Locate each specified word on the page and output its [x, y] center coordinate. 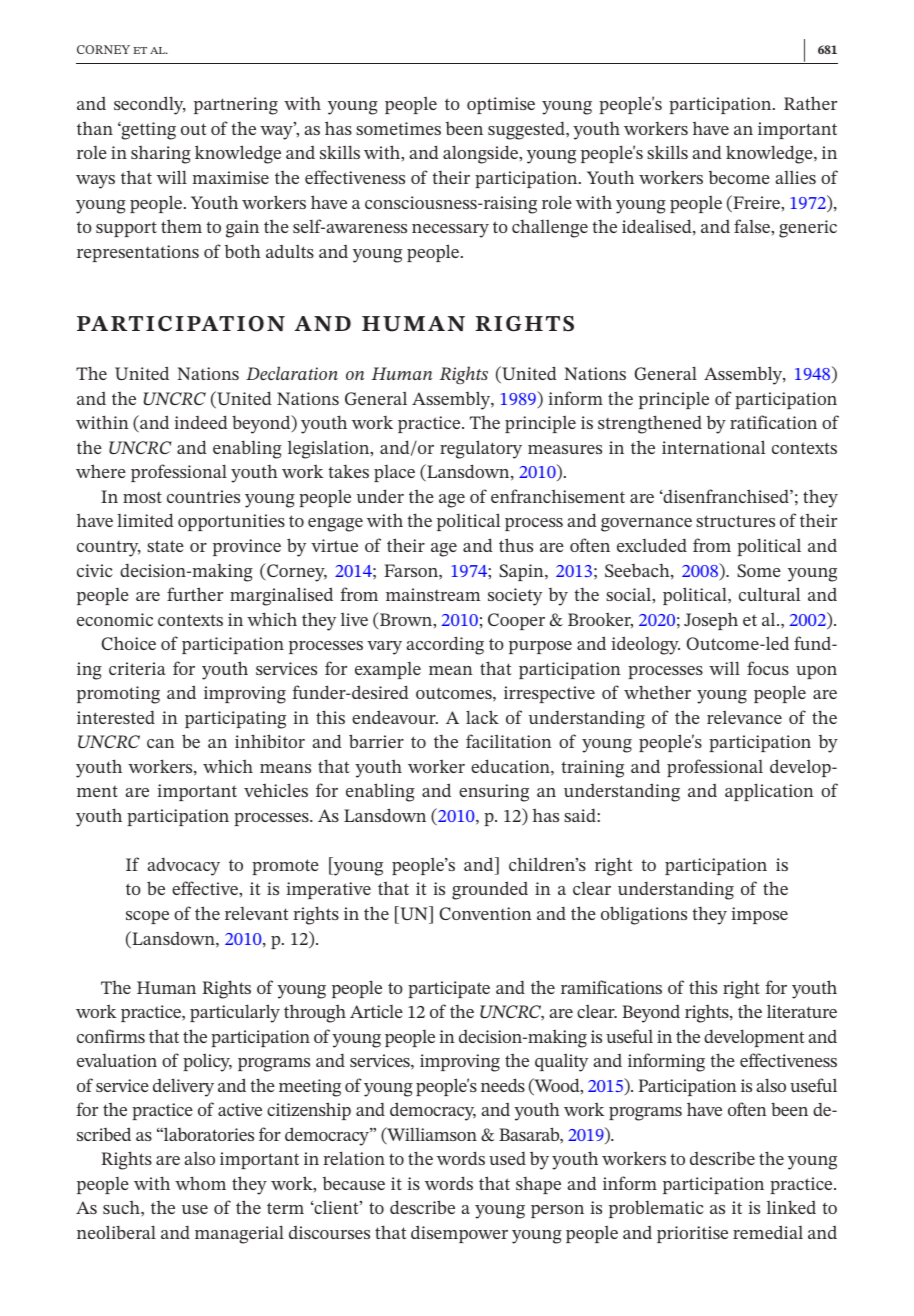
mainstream [433, 594]
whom [200, 1183]
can [161, 743]
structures [735, 521]
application [769, 792]
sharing [161, 155]
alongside [482, 154]
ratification [773, 422]
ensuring [494, 793]
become [739, 177]
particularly [235, 1013]
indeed [201, 422]
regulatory [481, 449]
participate [449, 989]
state [165, 546]
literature [802, 1011]
